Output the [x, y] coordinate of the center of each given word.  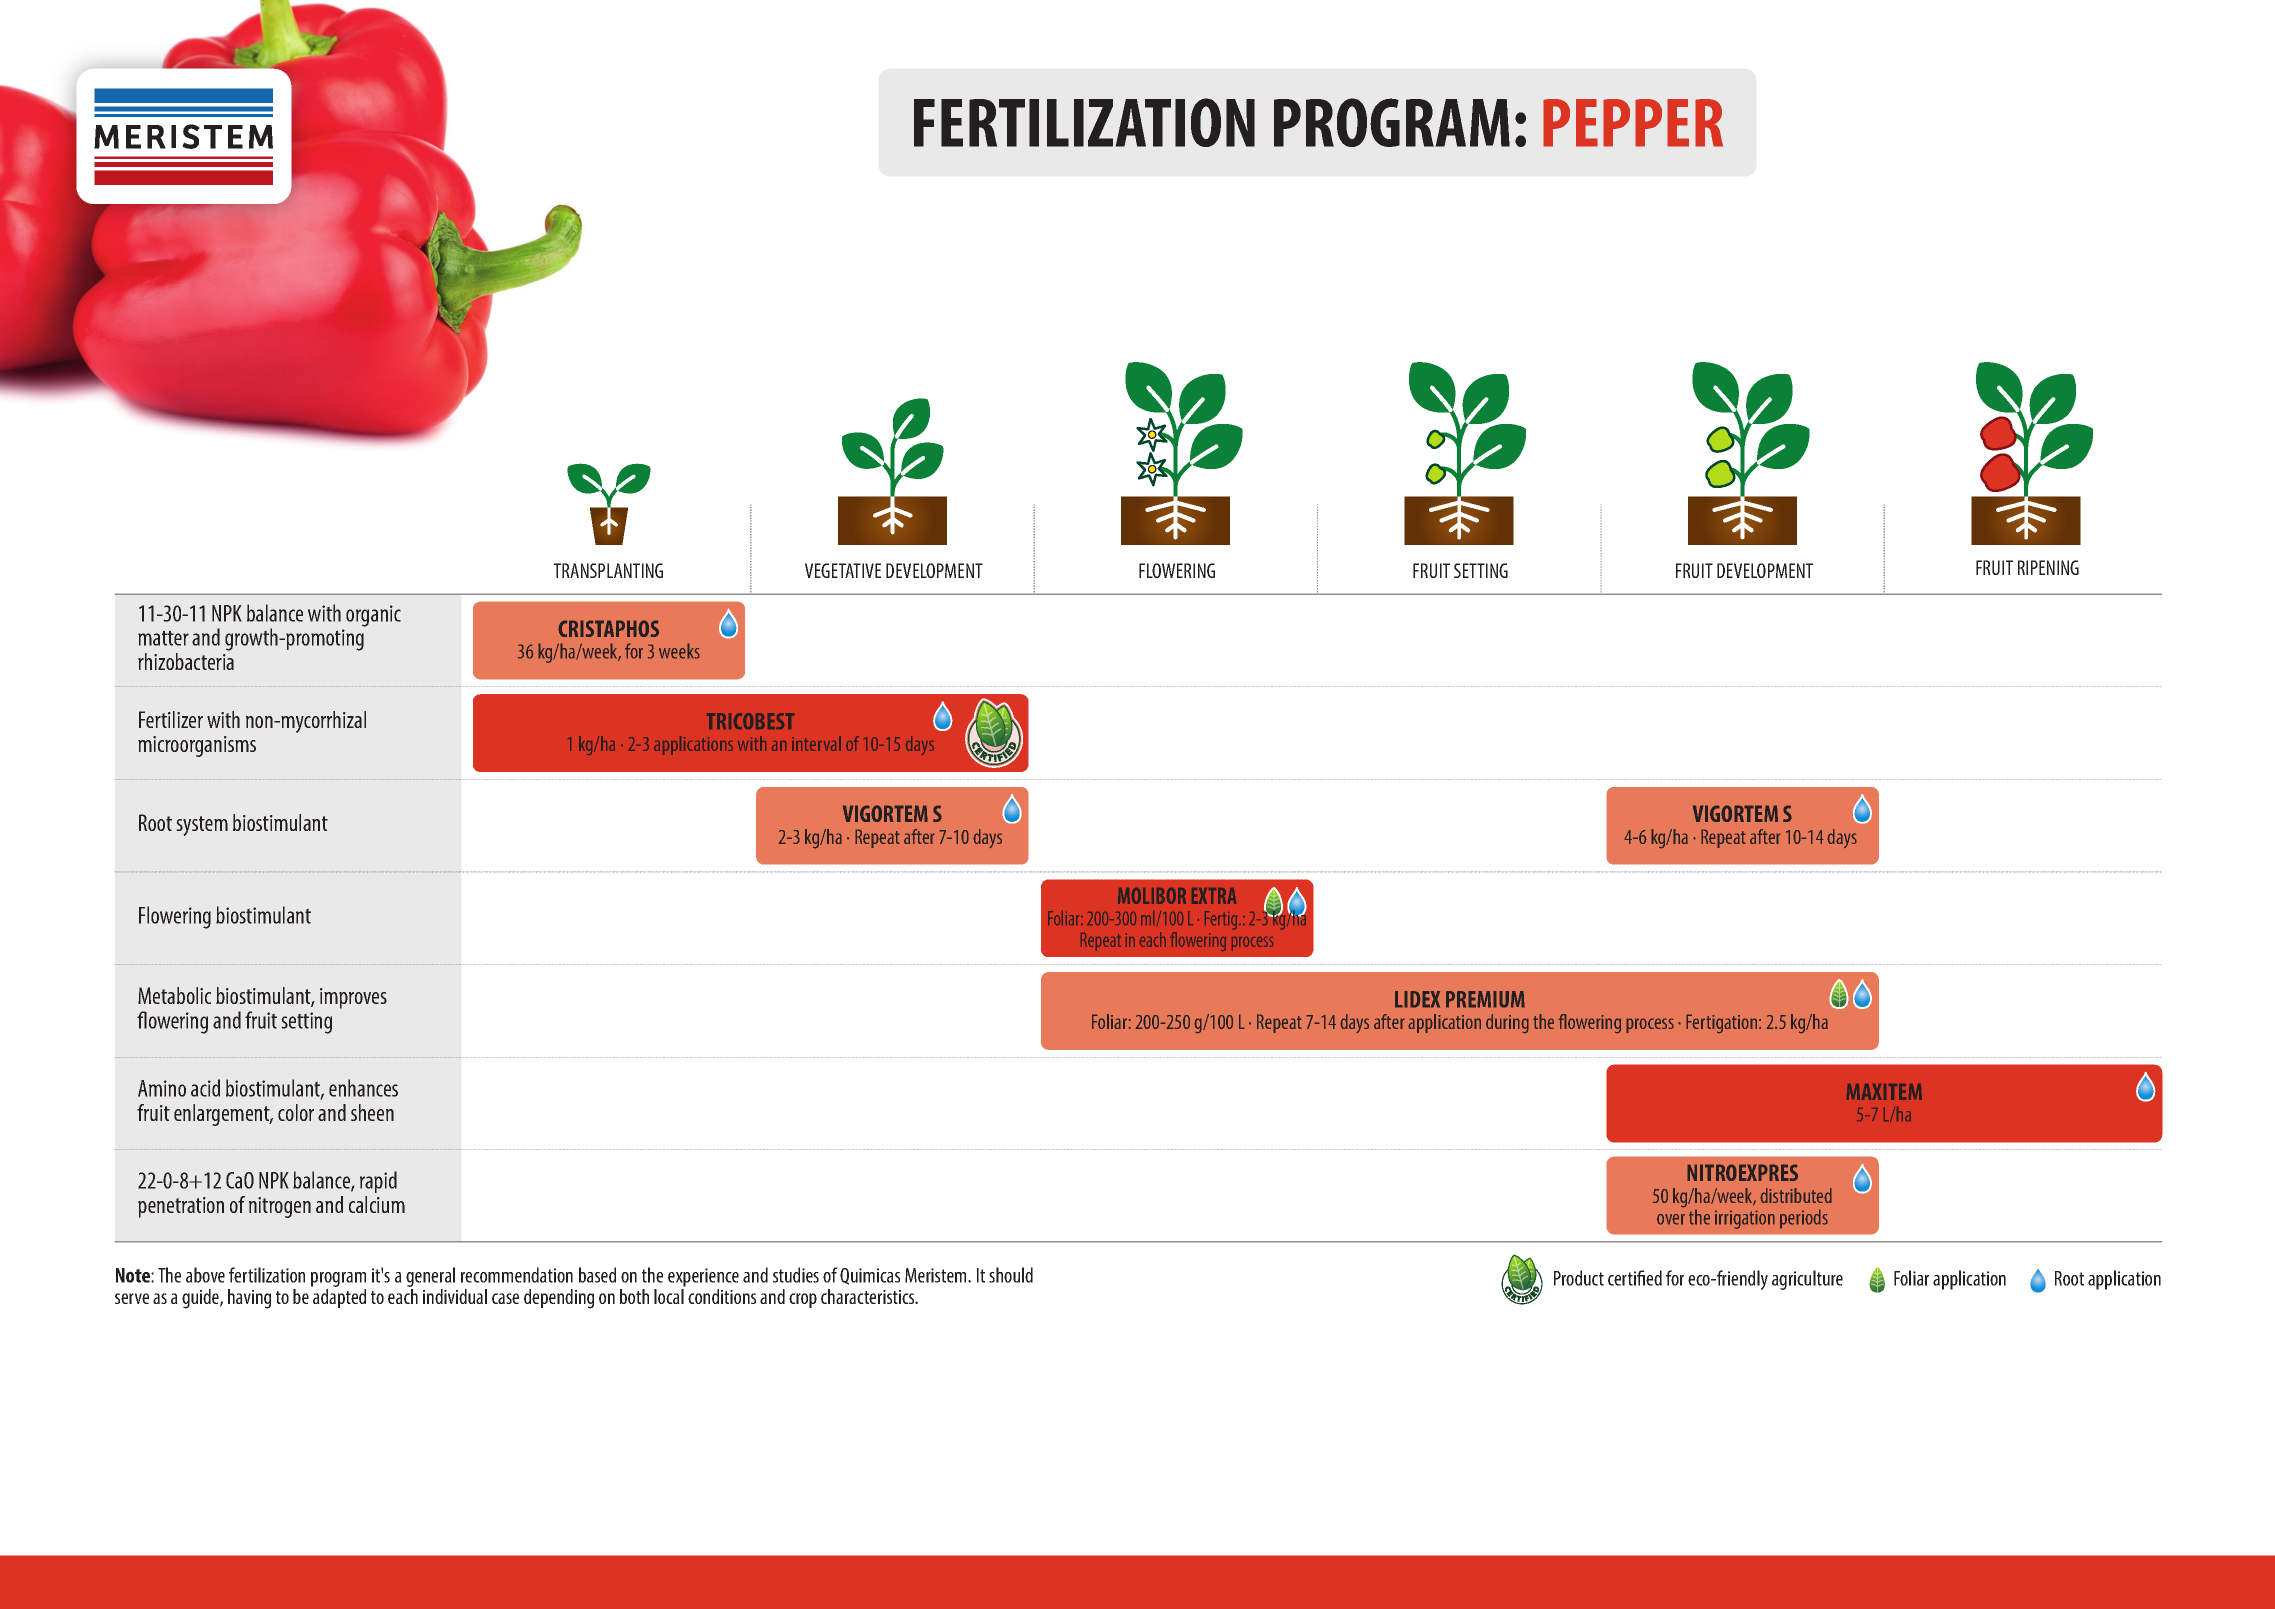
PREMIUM [1485, 999]
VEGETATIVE [843, 570]
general [430, 1277]
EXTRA [1214, 896]
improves [353, 998]
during [1507, 1024]
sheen [372, 1112]
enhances [363, 1088]
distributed [1796, 1195]
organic [373, 616]
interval [816, 743]
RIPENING [2048, 567]
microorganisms [197, 746]
